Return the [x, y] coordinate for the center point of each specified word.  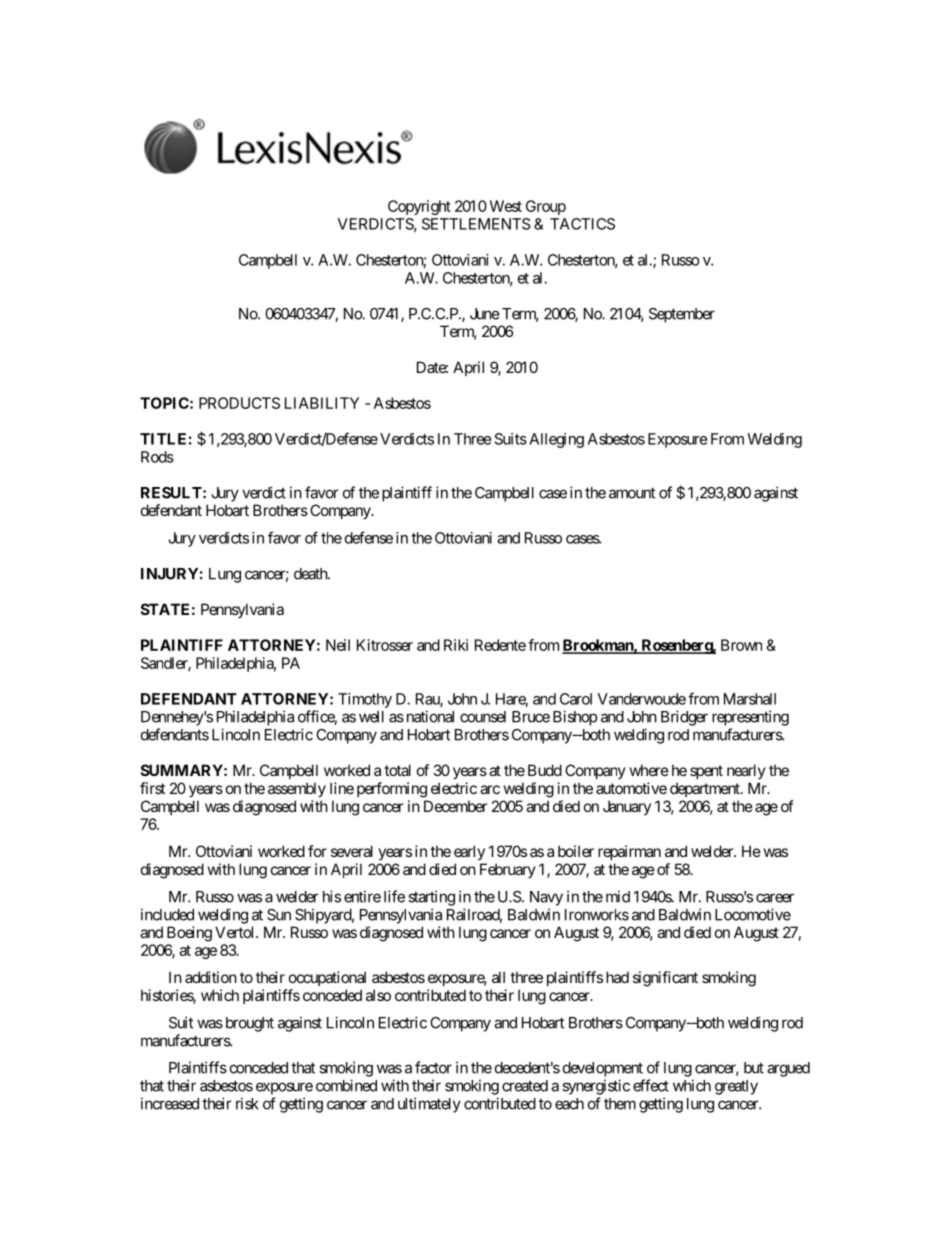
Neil [338, 645]
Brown [741, 645]
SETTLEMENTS [476, 224]
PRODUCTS [239, 403]
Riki [456, 645]
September [682, 315]
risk [247, 1103]
